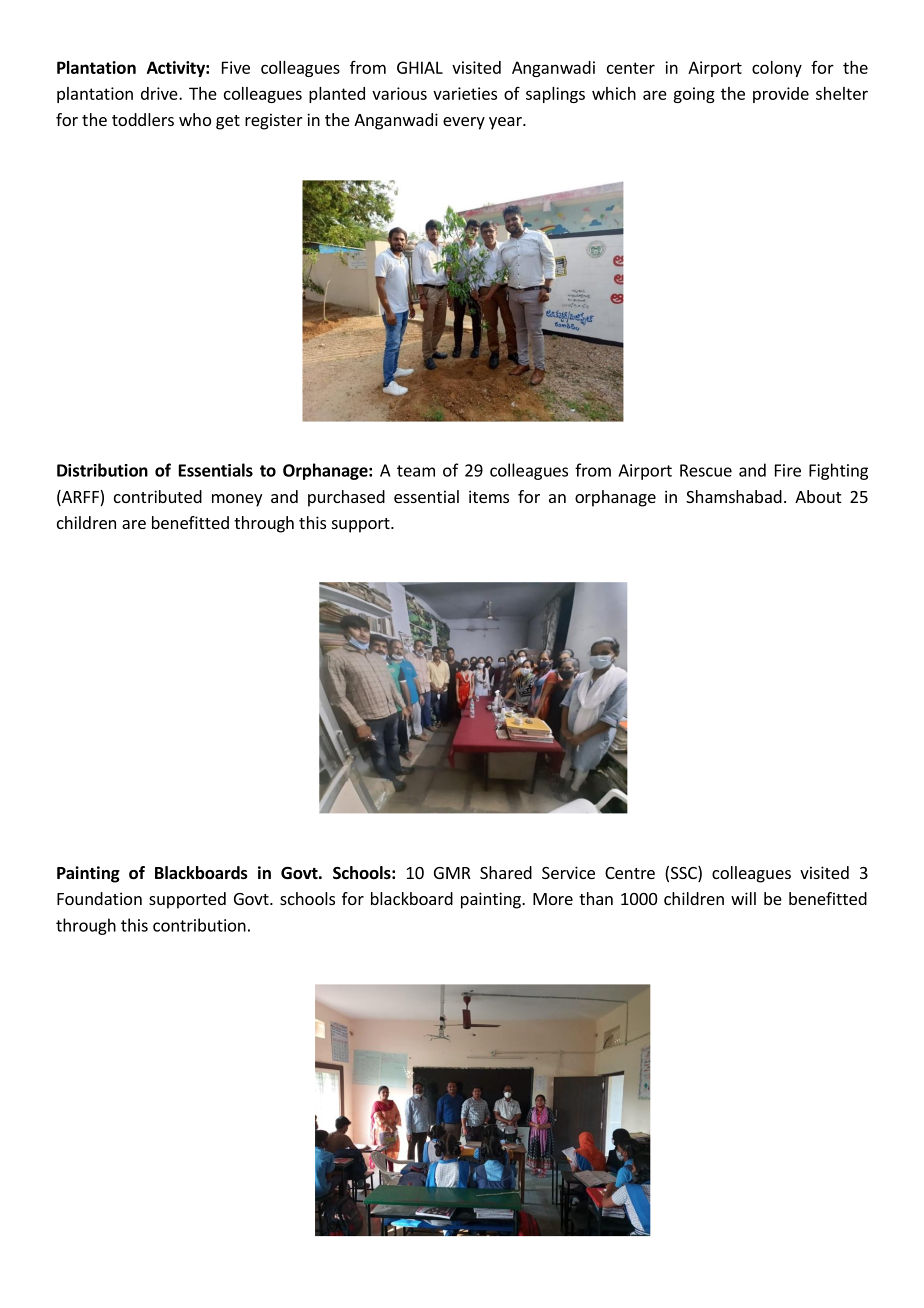 The image size is (924, 1308). Describe the element at coordinates (199, 925) in the screenshot. I see `contribution` at that location.
